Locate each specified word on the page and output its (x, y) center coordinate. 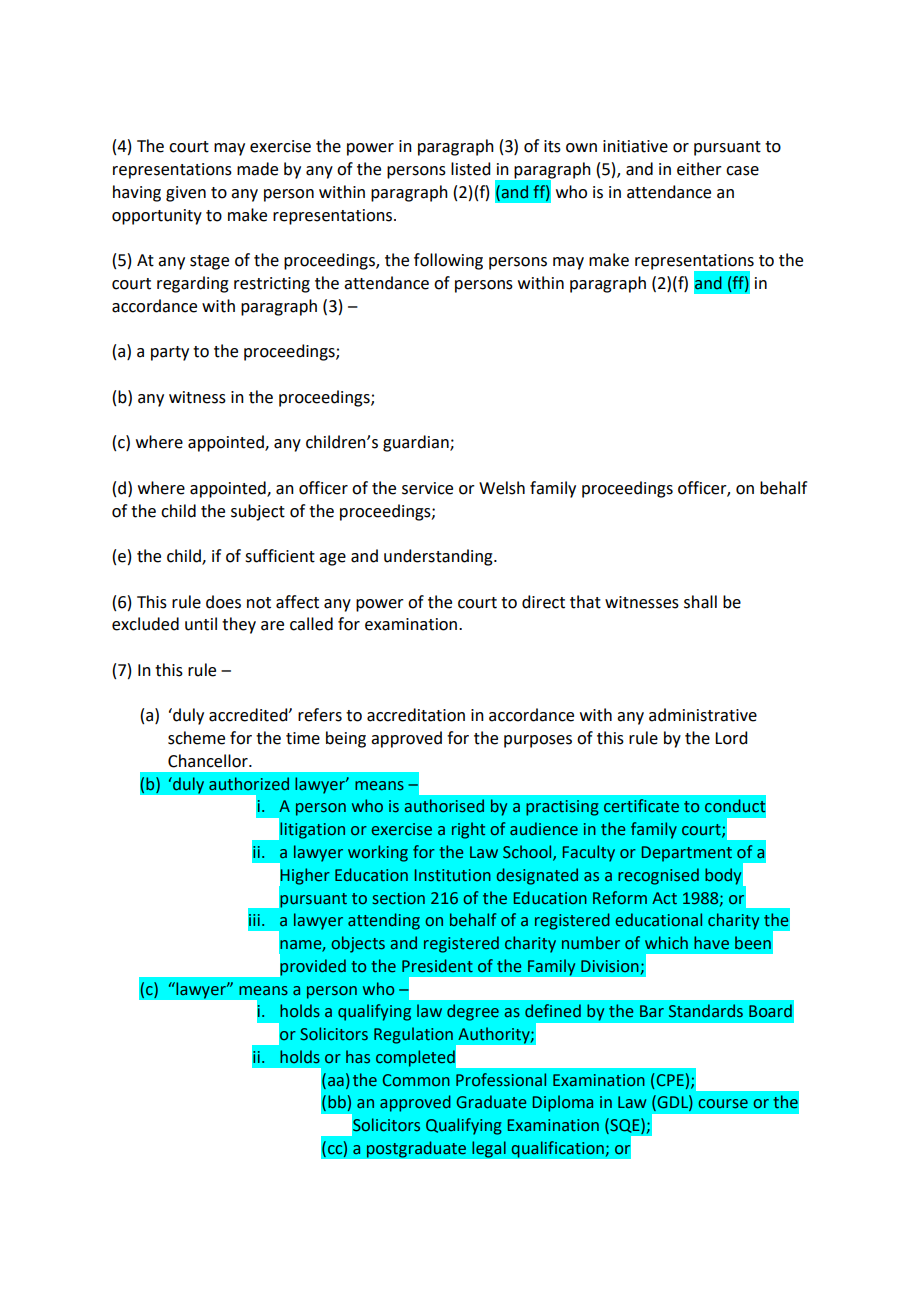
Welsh (502, 488)
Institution (452, 875)
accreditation (416, 715)
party (170, 353)
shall (700, 602)
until (201, 624)
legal (489, 1149)
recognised (658, 876)
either (699, 169)
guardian (417, 443)
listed (470, 169)
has (358, 1057)
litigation (312, 830)
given (186, 194)
